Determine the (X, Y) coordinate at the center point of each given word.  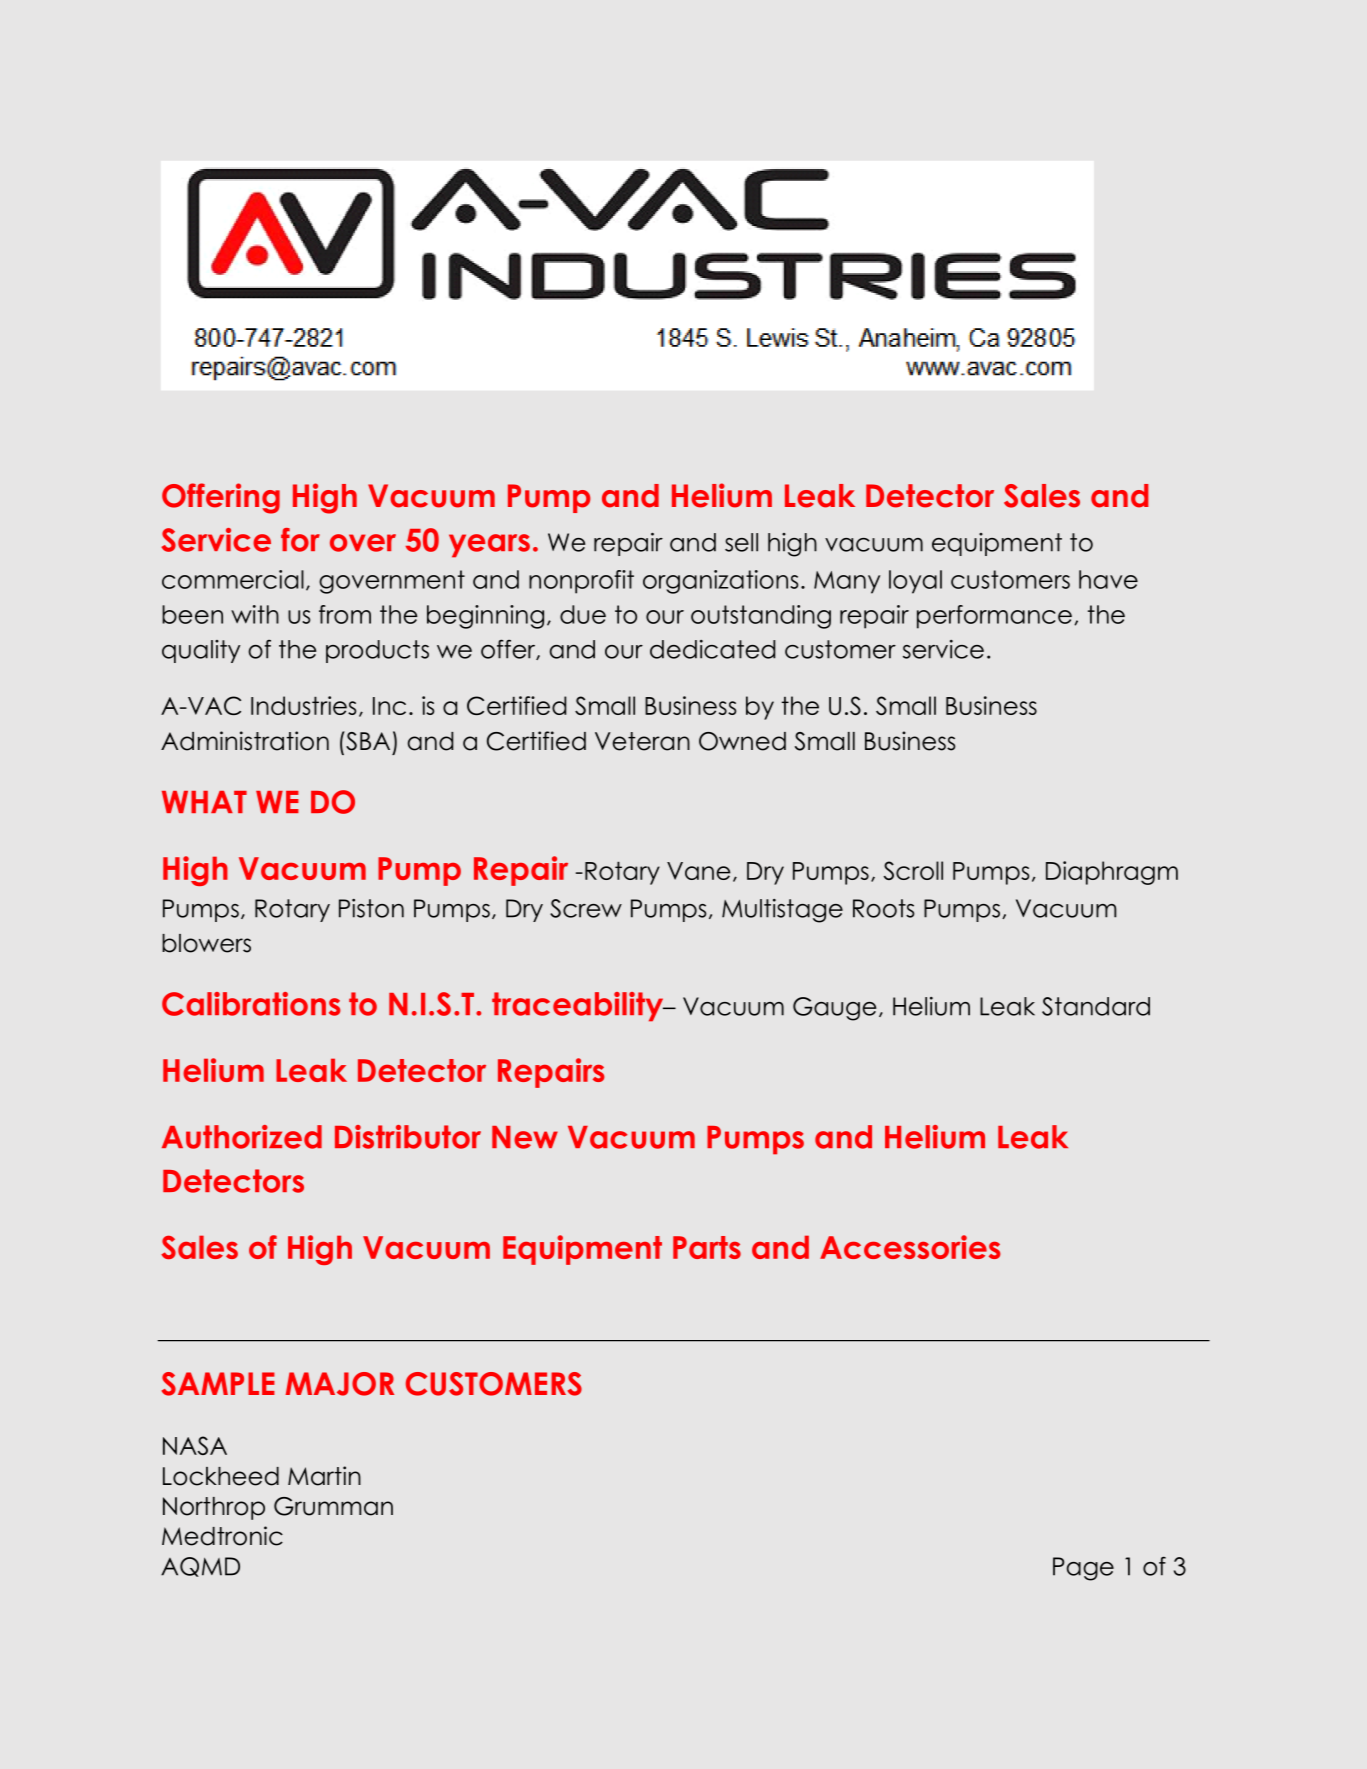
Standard (1096, 1006)
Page (1083, 1569)
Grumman (333, 1506)
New (525, 1137)
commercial (233, 579)
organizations (720, 582)
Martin (324, 1476)
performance (994, 617)
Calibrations (251, 1004)
